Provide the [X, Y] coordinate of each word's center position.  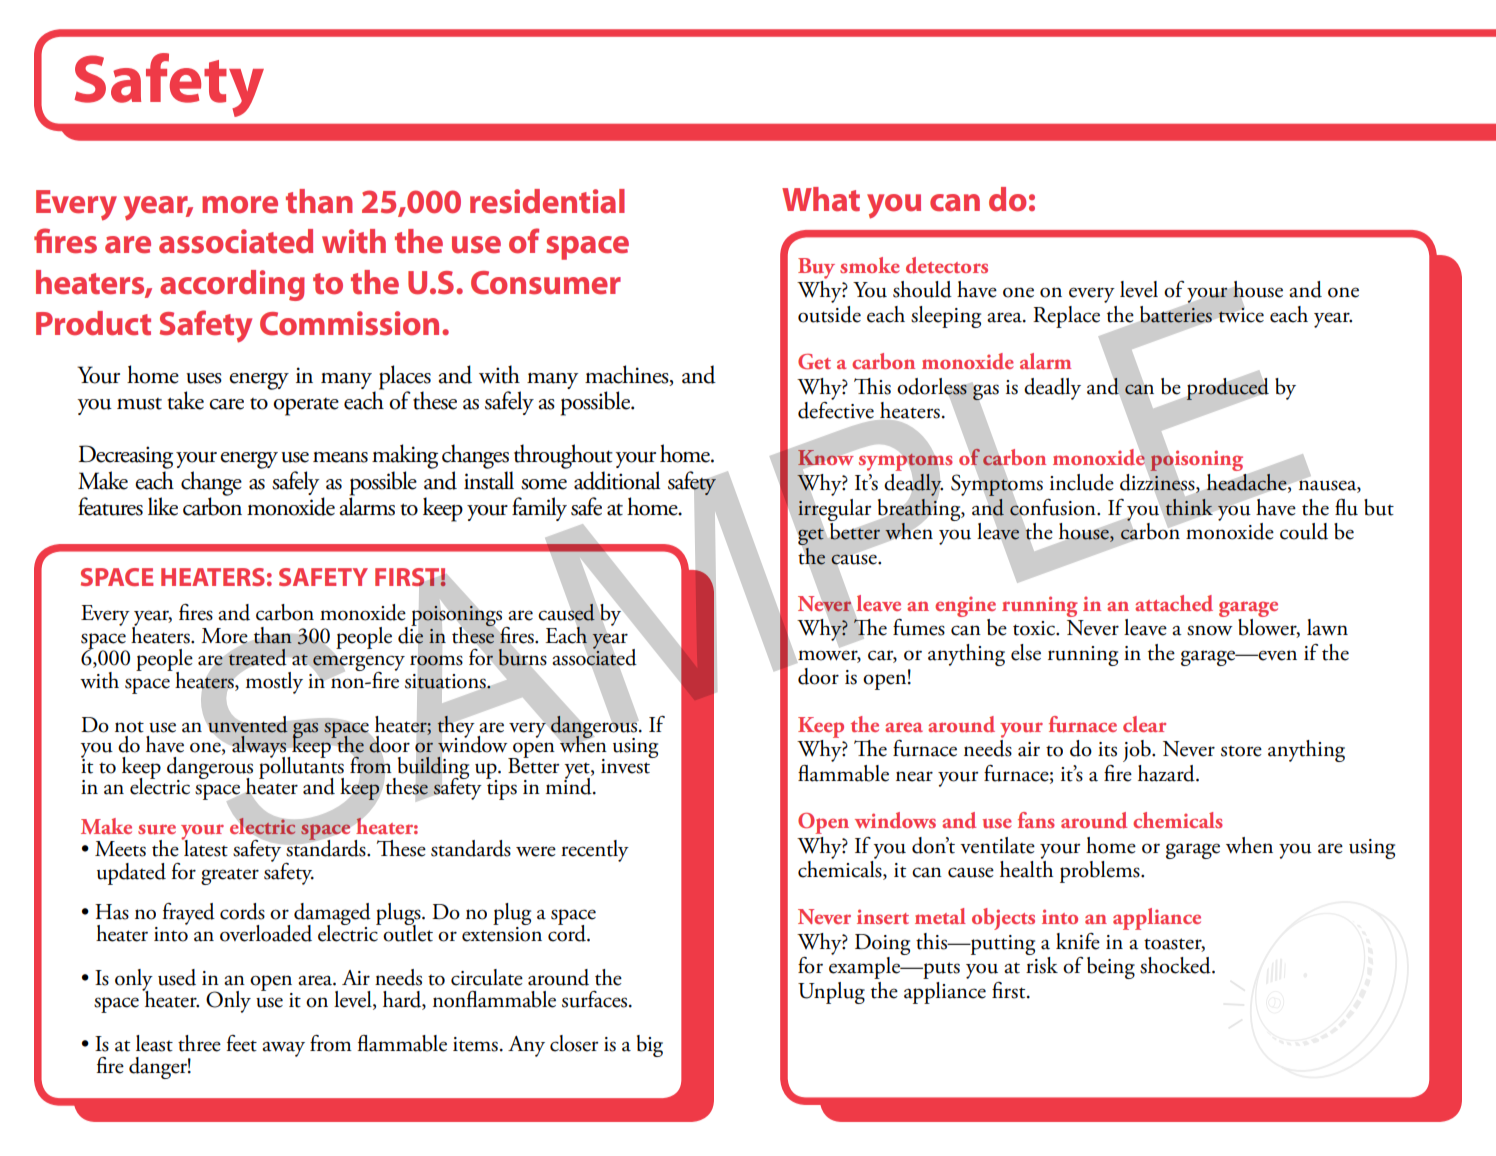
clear [1144, 724]
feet [242, 1043]
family [539, 509]
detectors [947, 265]
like [163, 506]
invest [627, 765]
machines [628, 375]
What [821, 199]
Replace [1066, 317]
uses [204, 378]
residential [547, 201]
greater [230, 876]
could [1304, 531]
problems [1101, 872]
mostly [273, 681]
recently [595, 851]
